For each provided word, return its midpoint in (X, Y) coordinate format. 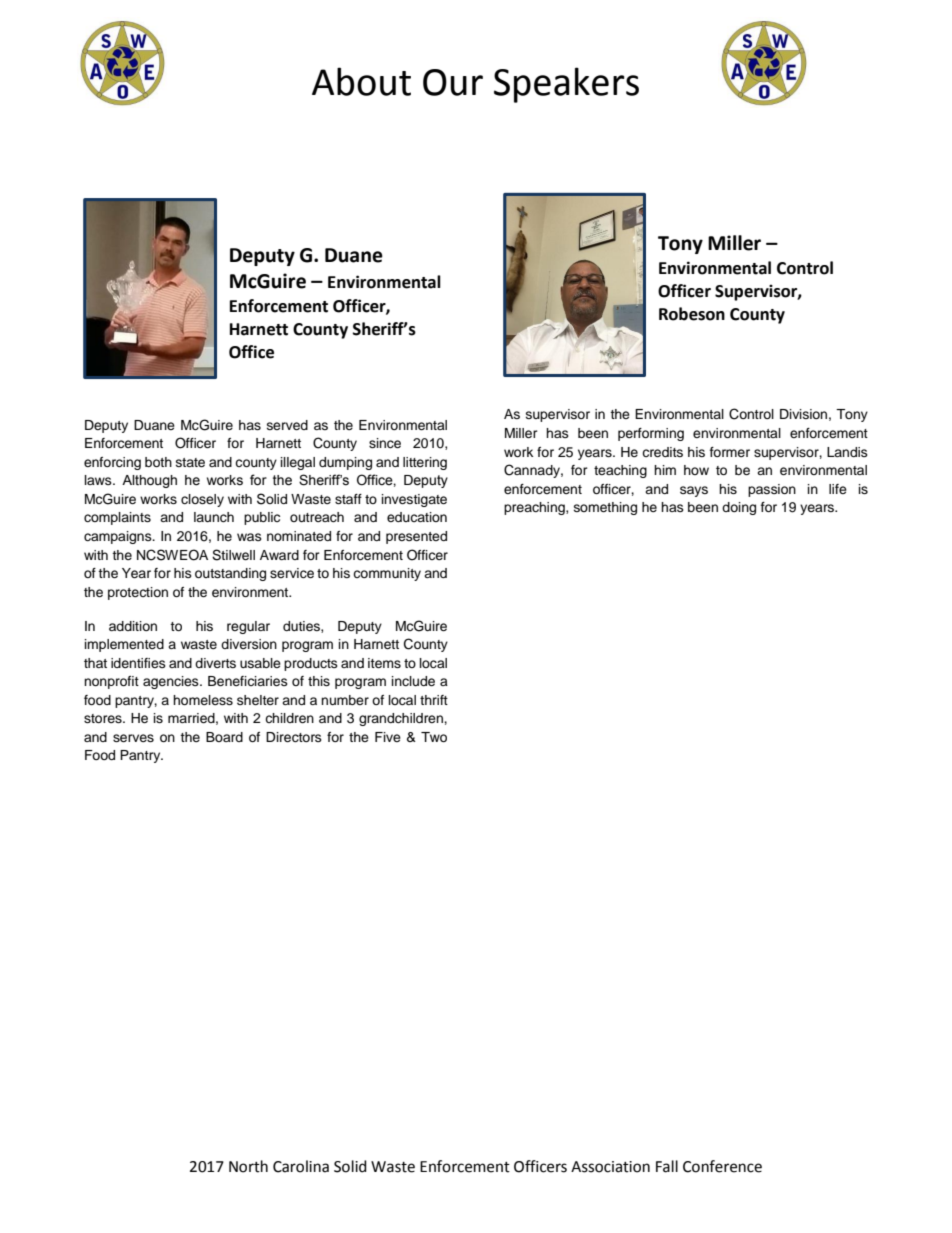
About (361, 81)
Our (453, 82)
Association (610, 1167)
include (413, 681)
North (248, 1166)
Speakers (566, 85)
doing (739, 508)
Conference (722, 1166)
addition (133, 626)
